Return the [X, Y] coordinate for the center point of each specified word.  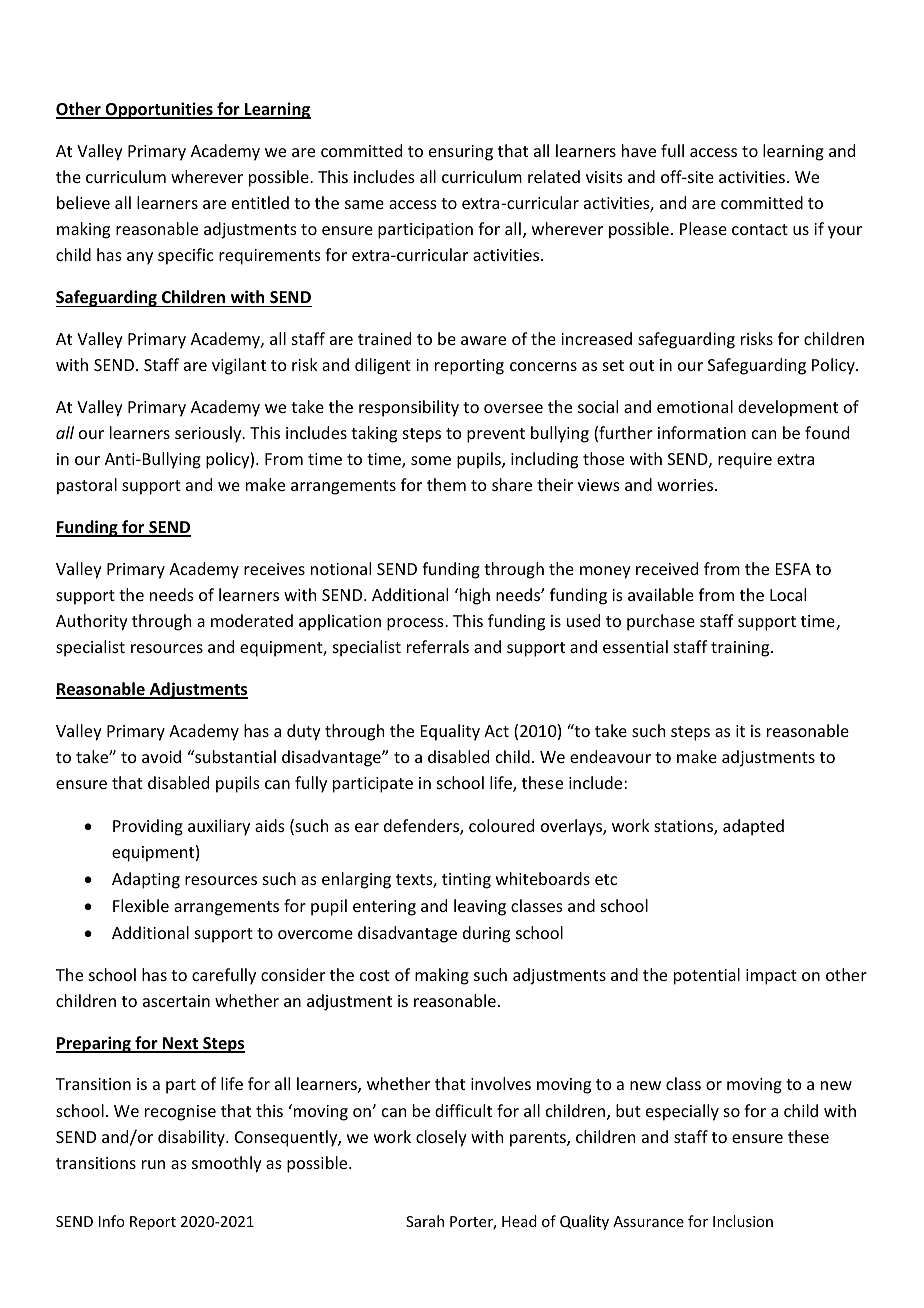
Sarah [425, 1221]
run [153, 1164]
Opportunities [159, 110]
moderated [252, 620]
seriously [209, 434]
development [788, 408]
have [639, 150]
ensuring [461, 153]
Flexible [141, 905]
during [486, 934]
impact [771, 977]
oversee [513, 408]
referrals [438, 646]
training [741, 649]
